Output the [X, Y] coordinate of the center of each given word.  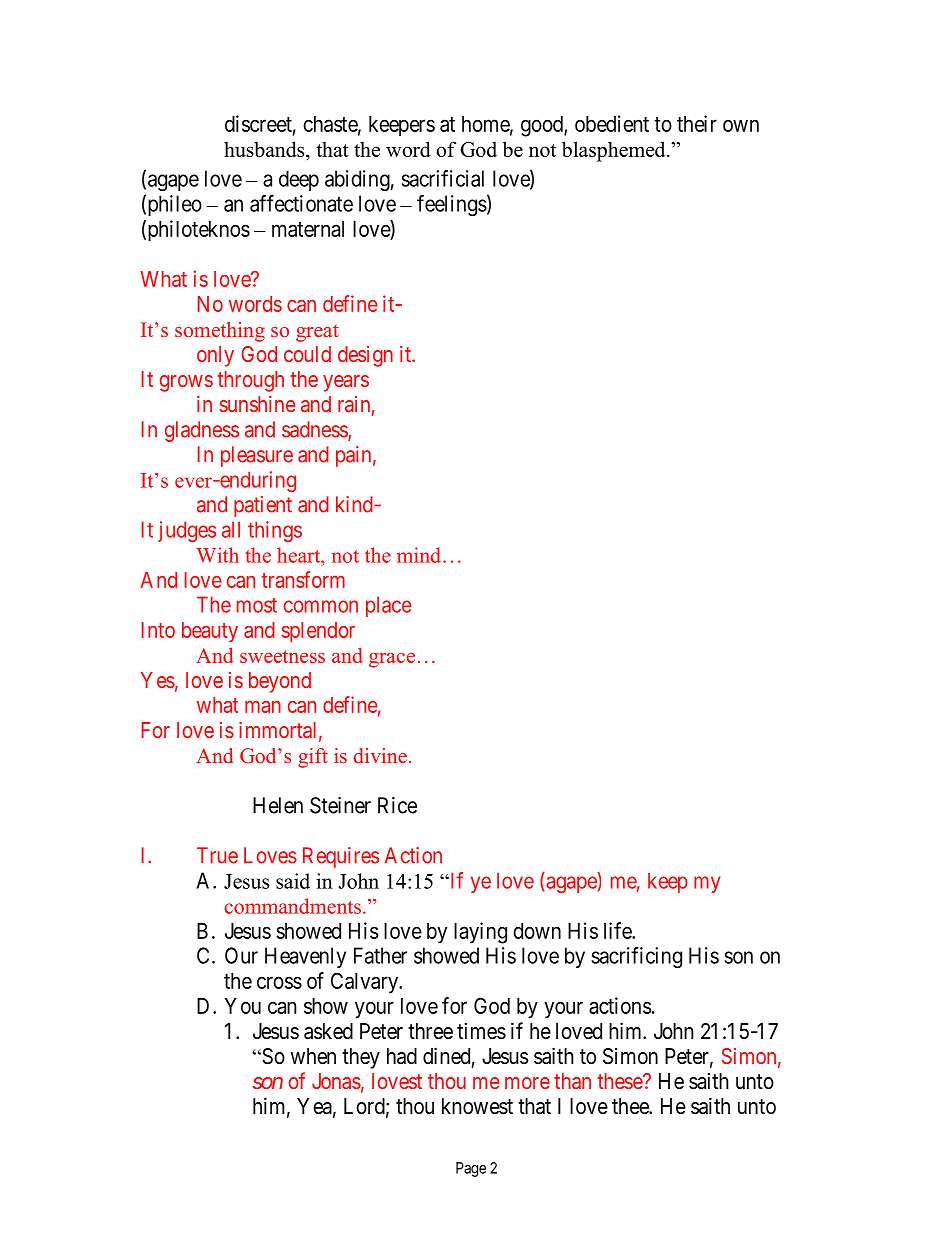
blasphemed [615, 151]
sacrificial [442, 178]
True [217, 855]
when [313, 1056]
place [389, 606]
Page [471, 1169]
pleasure [257, 456]
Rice [397, 805]
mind [419, 555]
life [618, 930]
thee [631, 1106]
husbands [265, 149]
